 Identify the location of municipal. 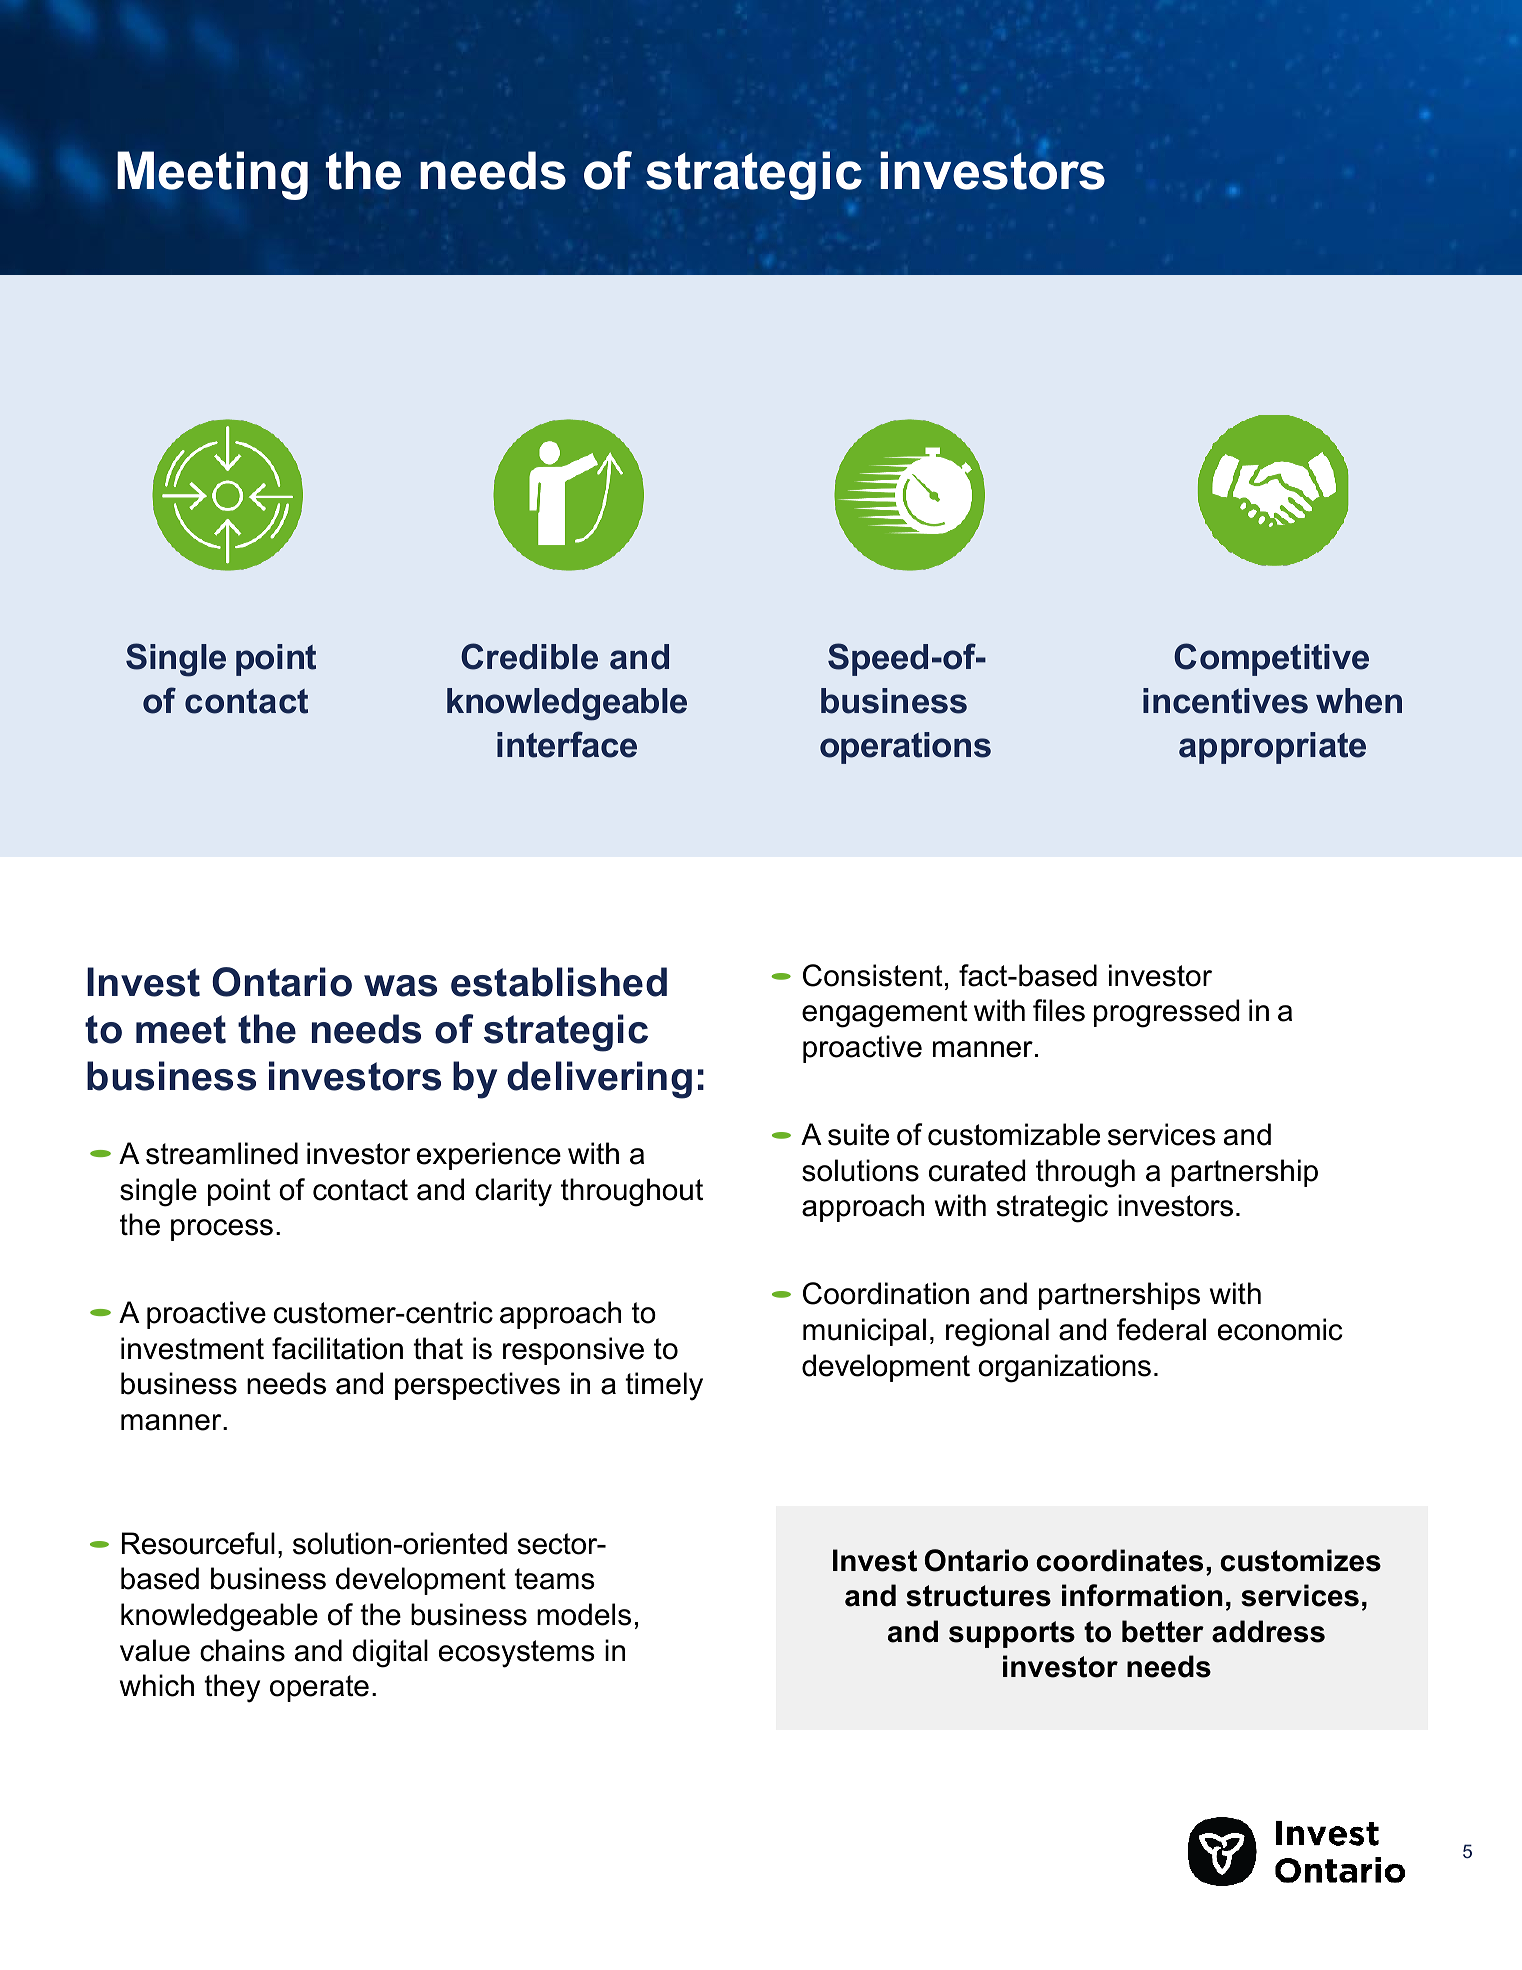
(864, 1332).
